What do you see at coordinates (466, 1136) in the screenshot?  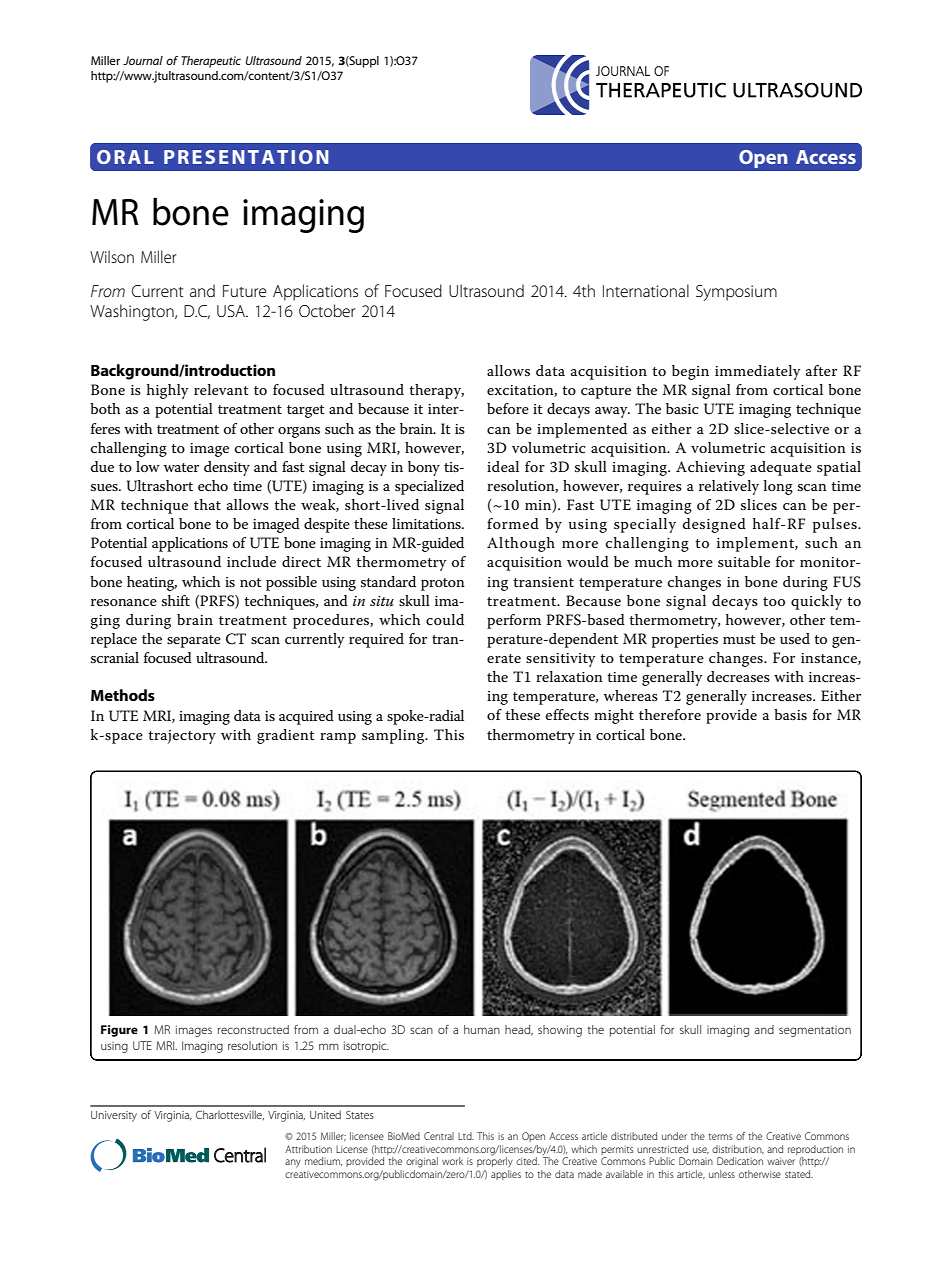 I see `Ltd` at bounding box center [466, 1136].
